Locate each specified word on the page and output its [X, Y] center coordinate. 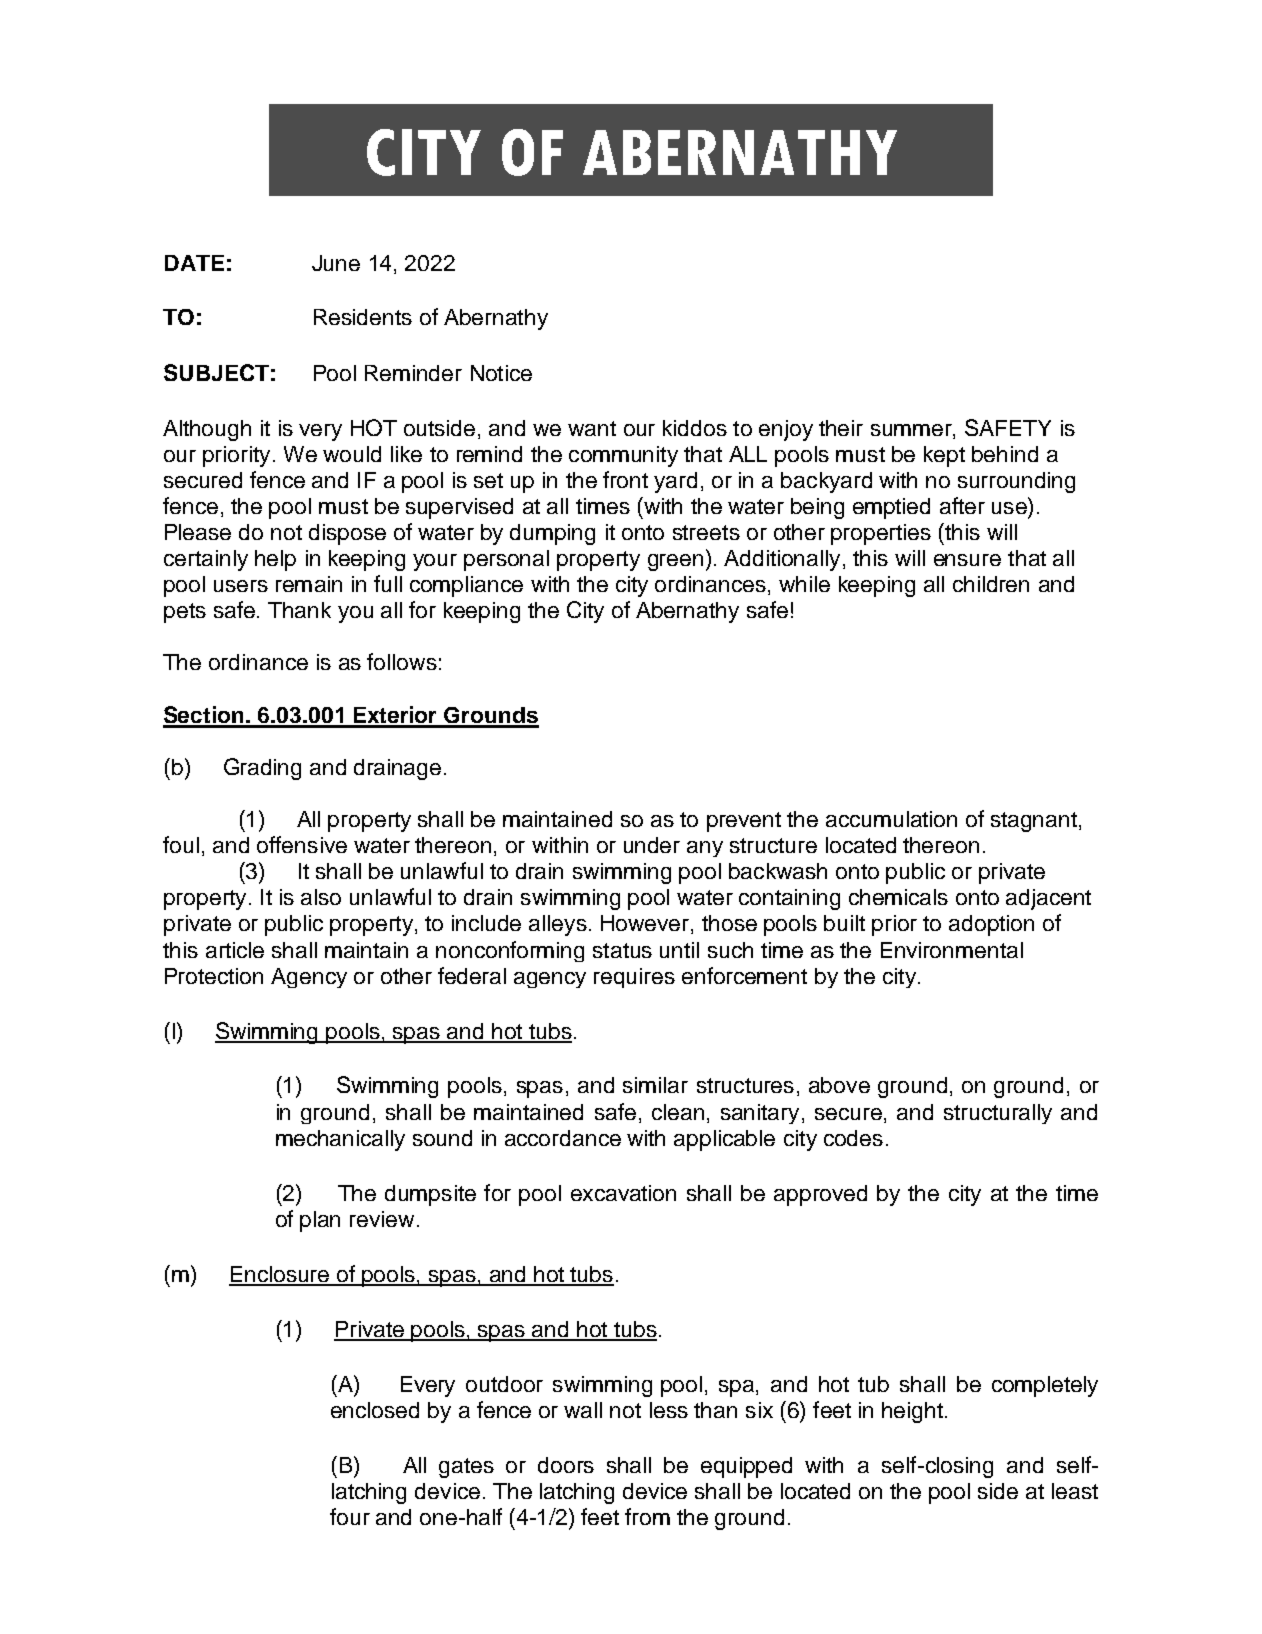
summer [912, 430]
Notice [501, 373]
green [675, 562]
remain [309, 584]
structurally [998, 1114]
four [350, 1516]
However [646, 924]
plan [320, 1221]
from [647, 1516]
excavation [623, 1193]
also [321, 897]
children [991, 584]
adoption [991, 925]
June [336, 263]
